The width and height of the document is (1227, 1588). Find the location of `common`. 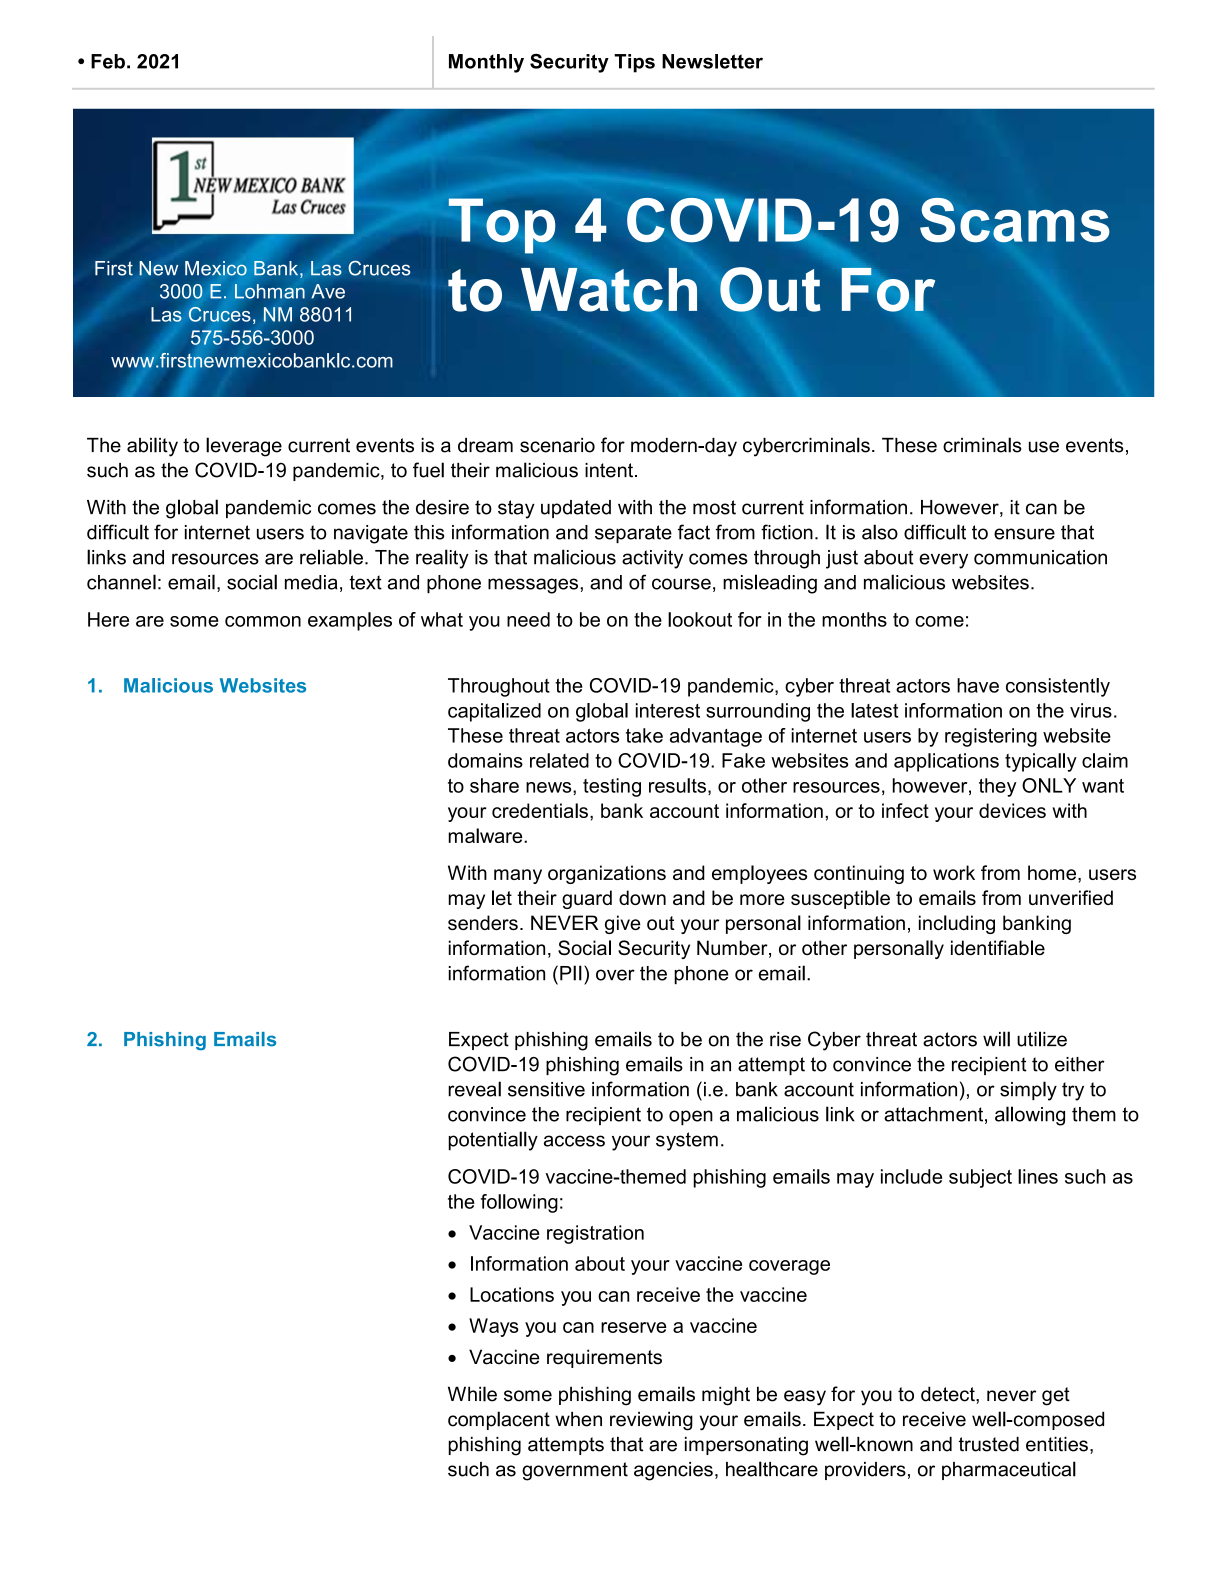

common is located at coordinates (263, 621).
